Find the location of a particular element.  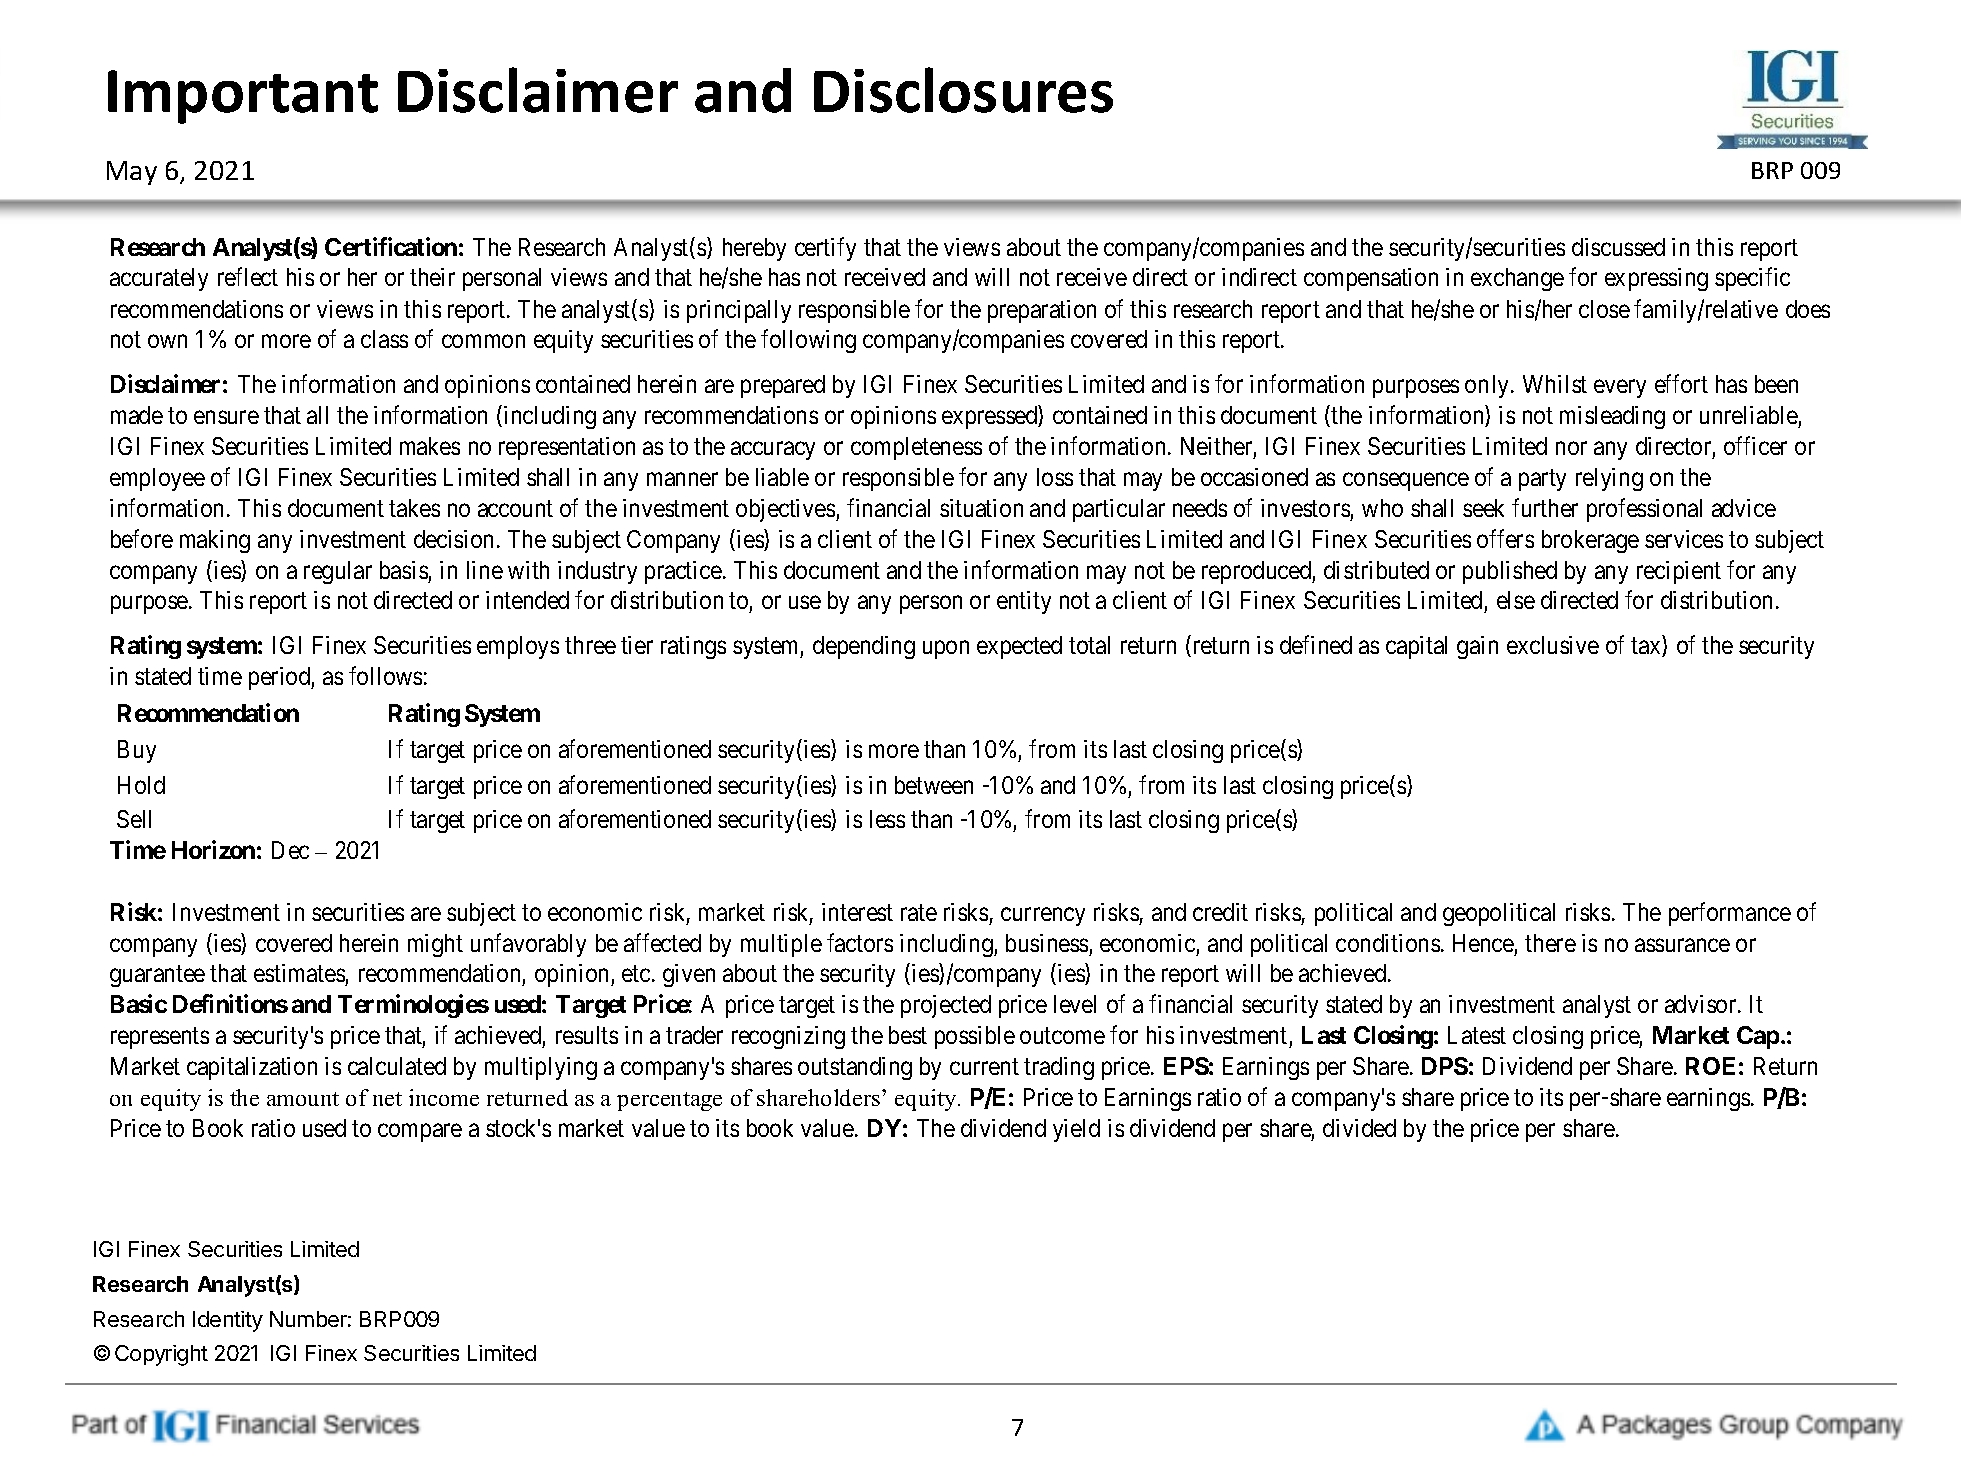

makes is located at coordinates (430, 446).
